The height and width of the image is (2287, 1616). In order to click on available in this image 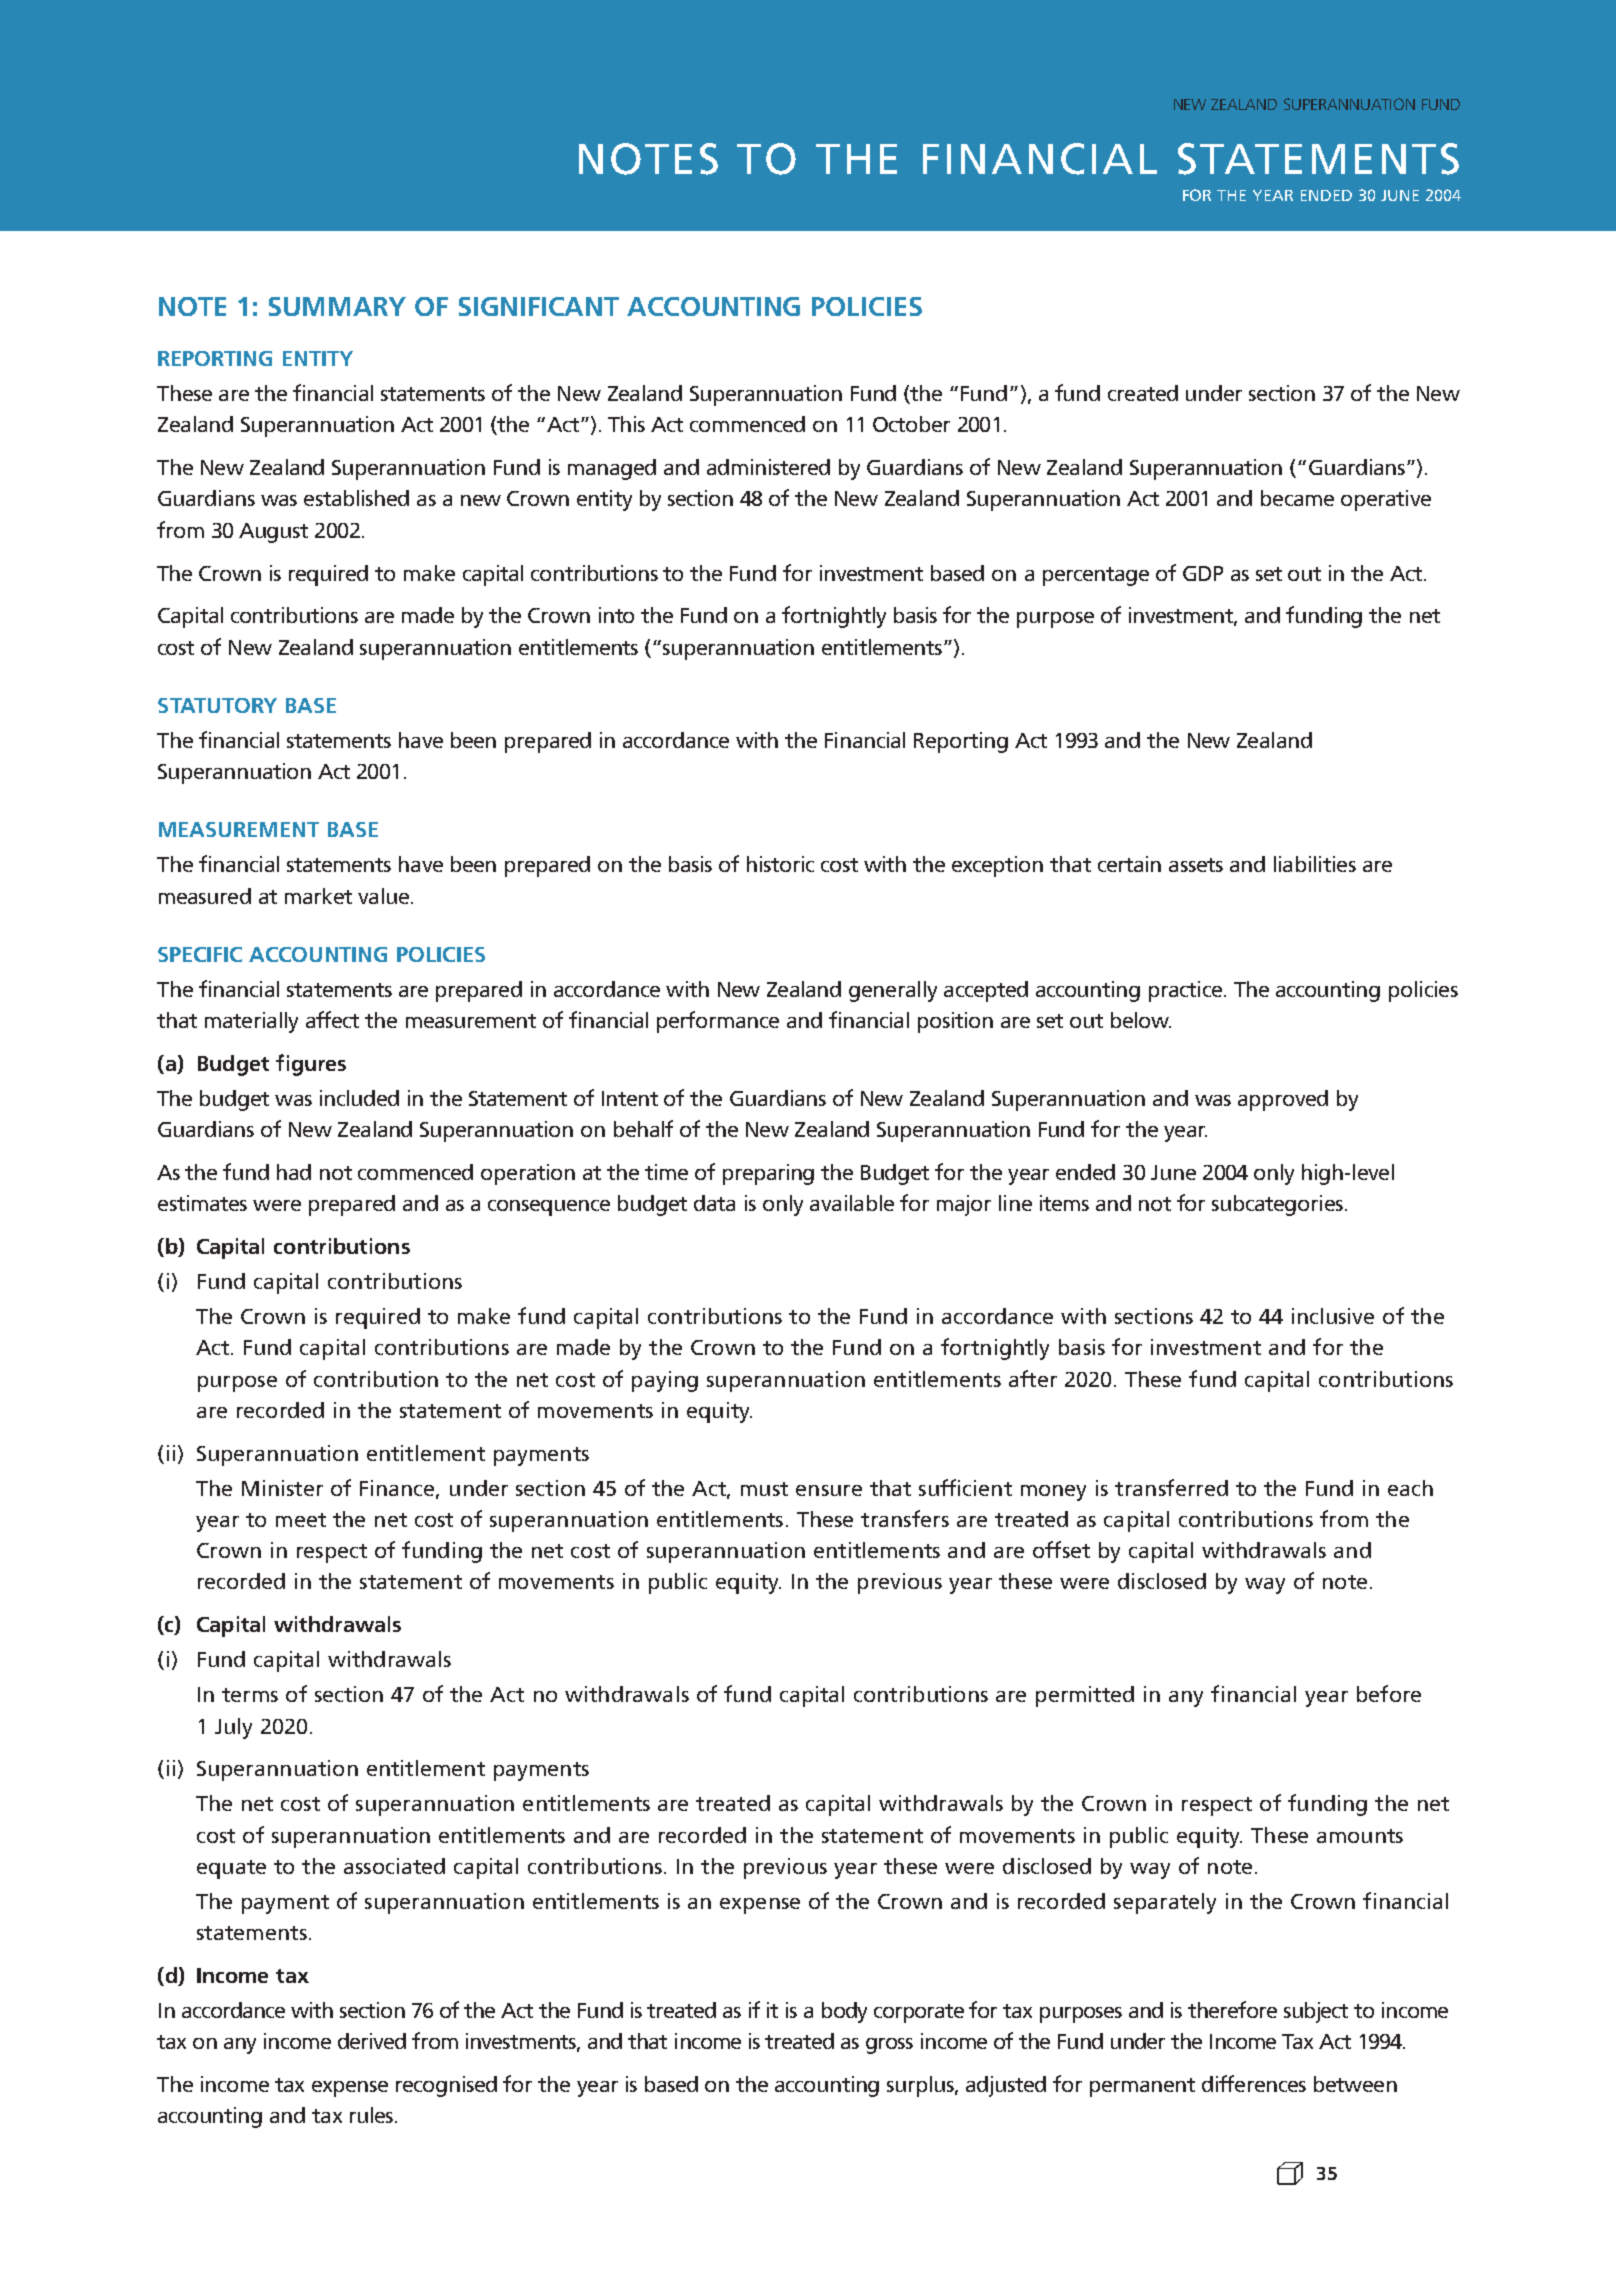, I will do `click(852, 1203)`.
